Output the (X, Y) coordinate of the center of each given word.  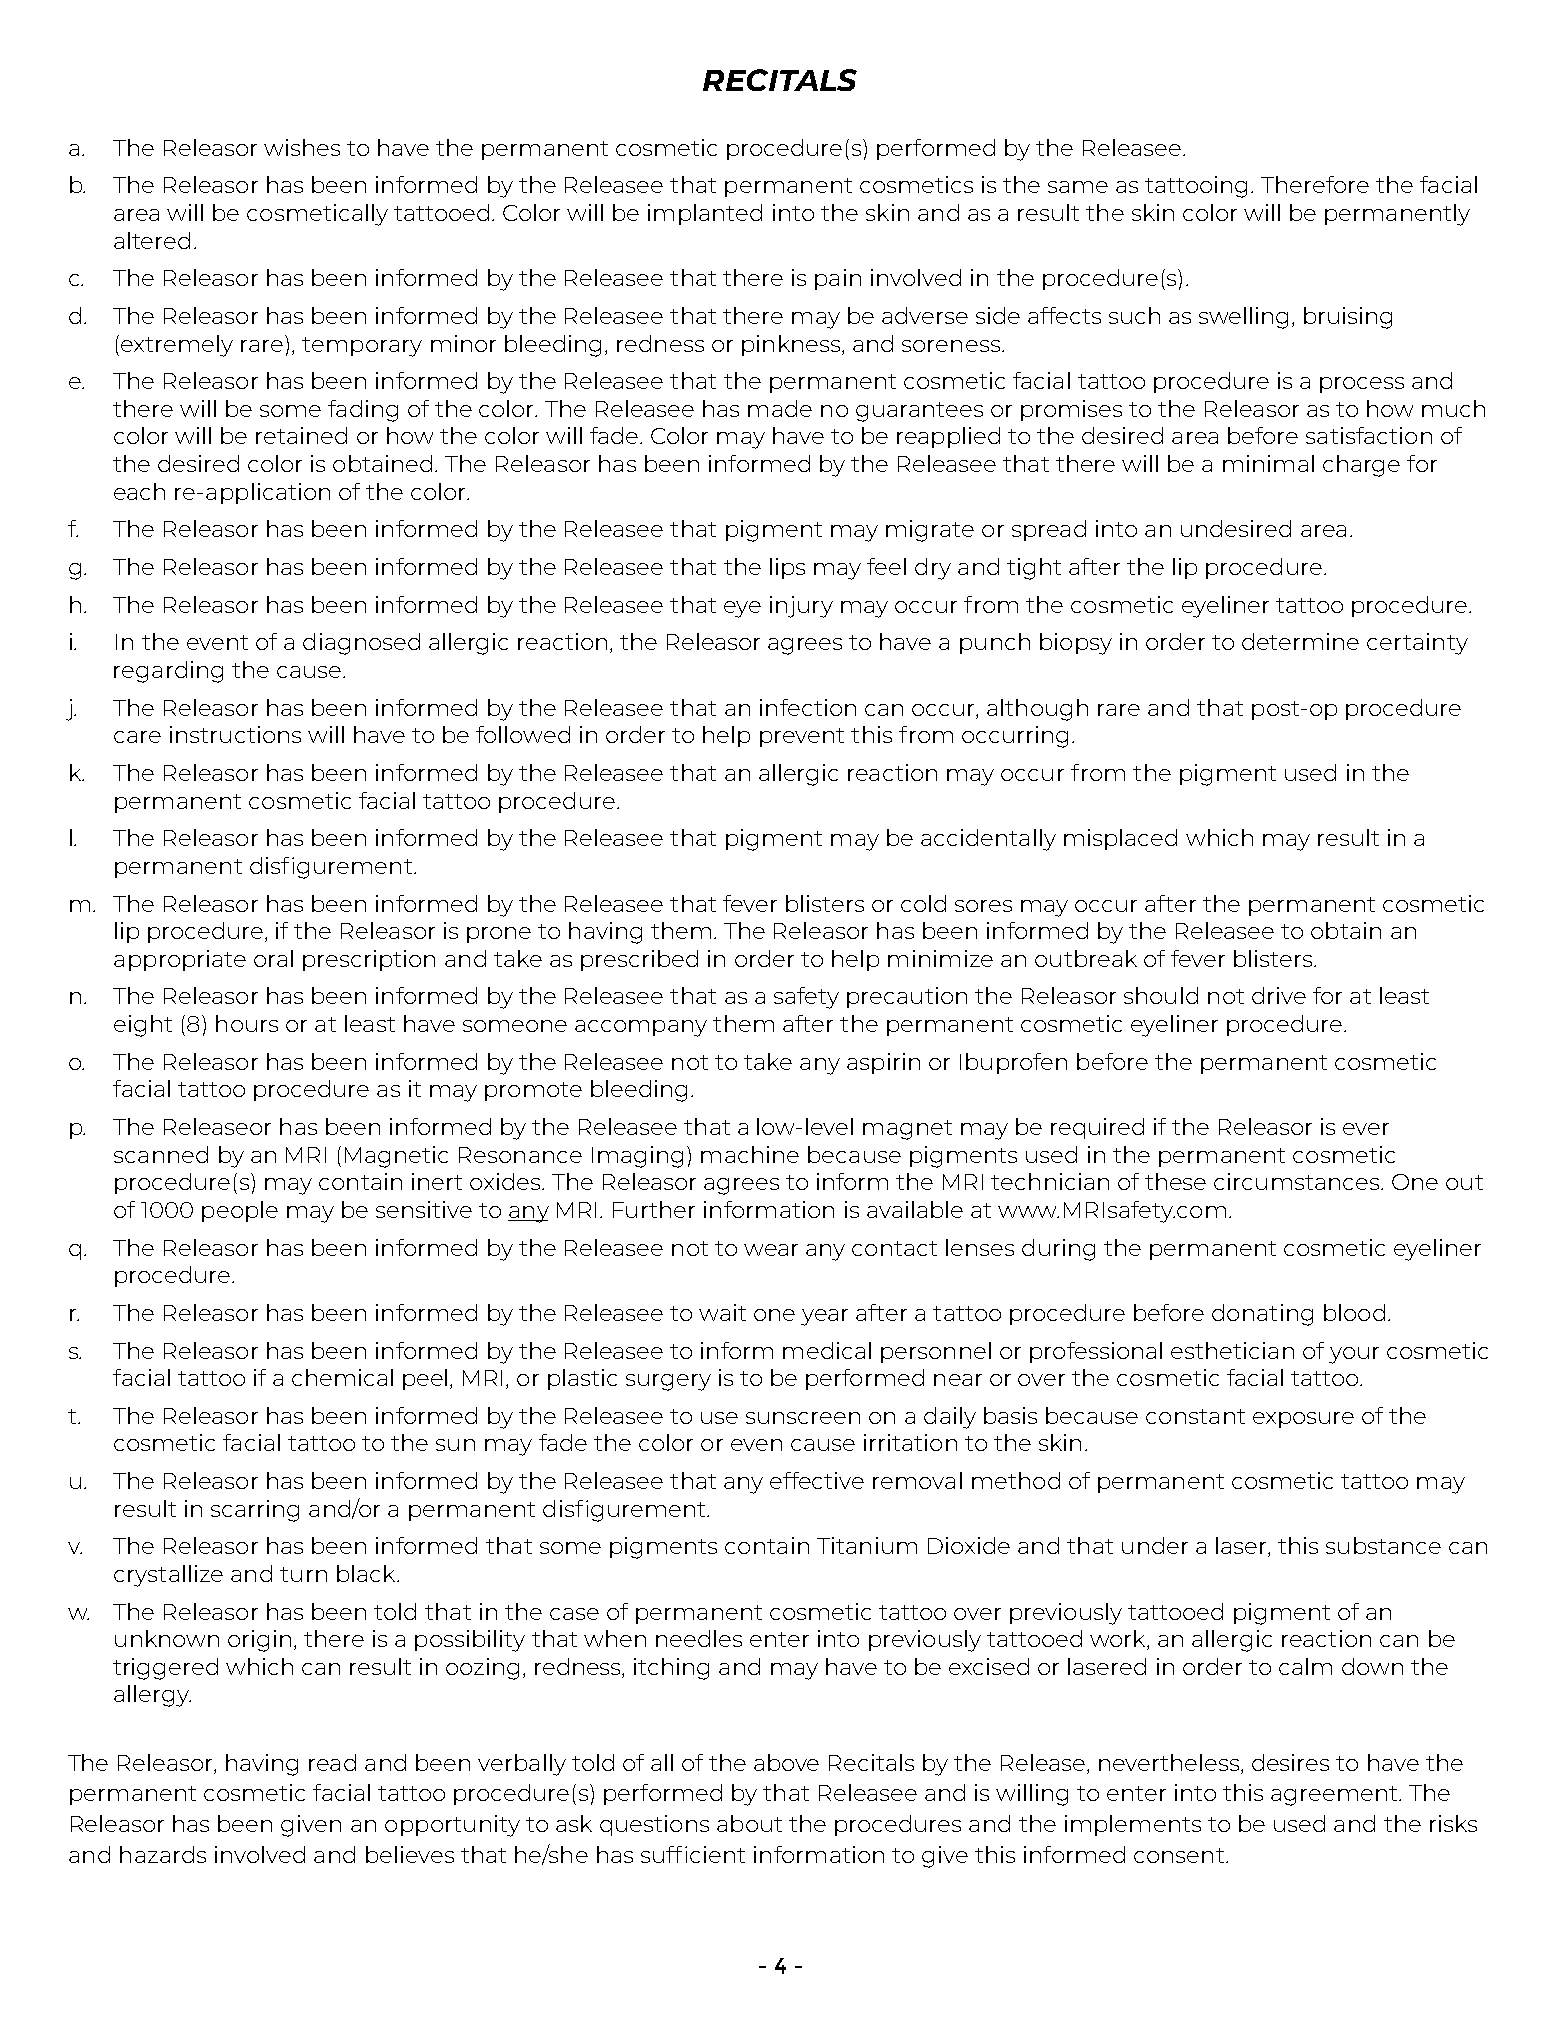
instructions (235, 734)
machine (750, 1154)
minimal (1268, 463)
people (240, 1211)
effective (817, 1480)
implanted (705, 214)
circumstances (1298, 1181)
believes (410, 1854)
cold (923, 903)
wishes (302, 147)
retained (301, 435)
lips (787, 568)
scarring (255, 1511)
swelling (1243, 318)
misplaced (1120, 839)
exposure (1303, 1420)
